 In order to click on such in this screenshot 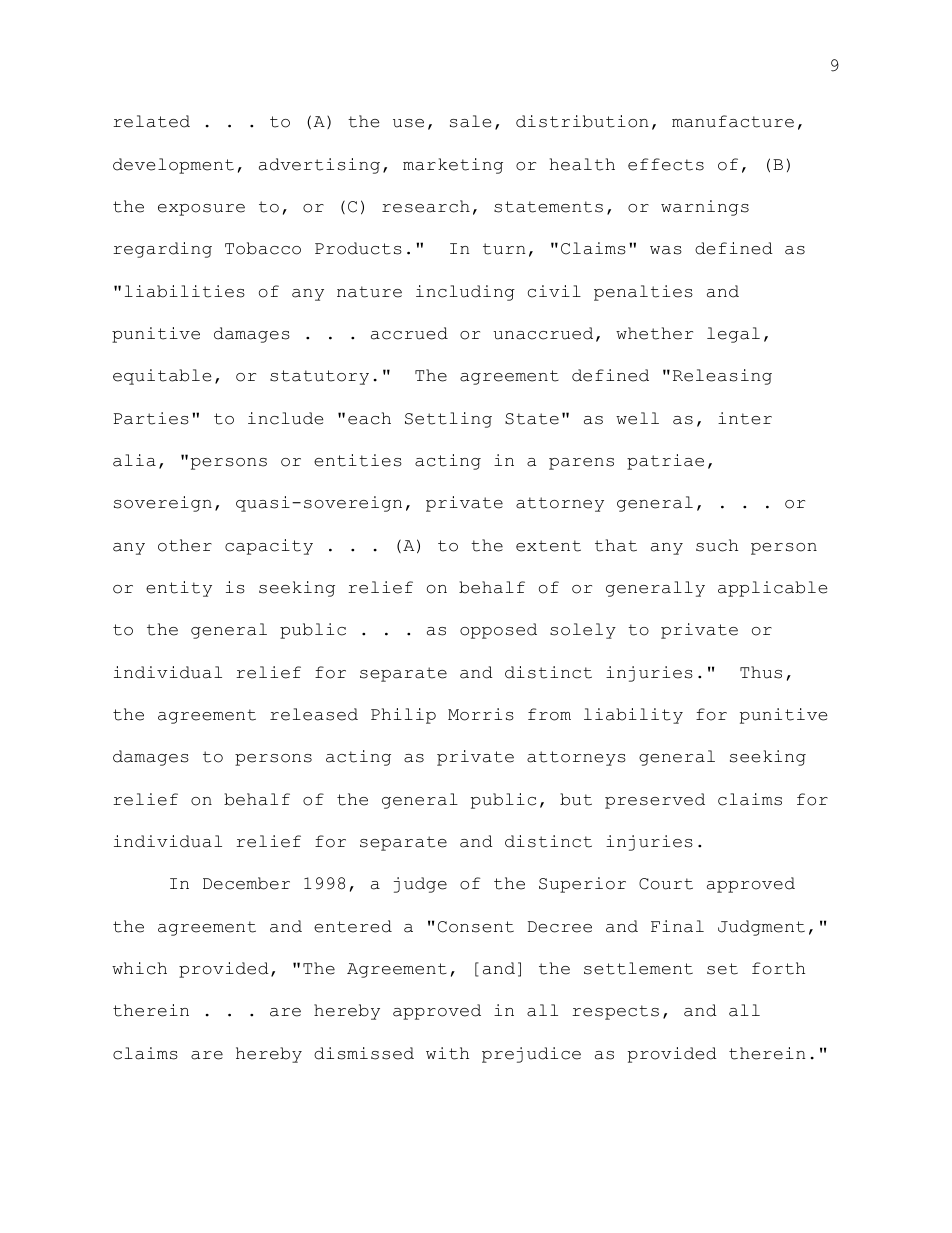, I will do `click(717, 545)`.
